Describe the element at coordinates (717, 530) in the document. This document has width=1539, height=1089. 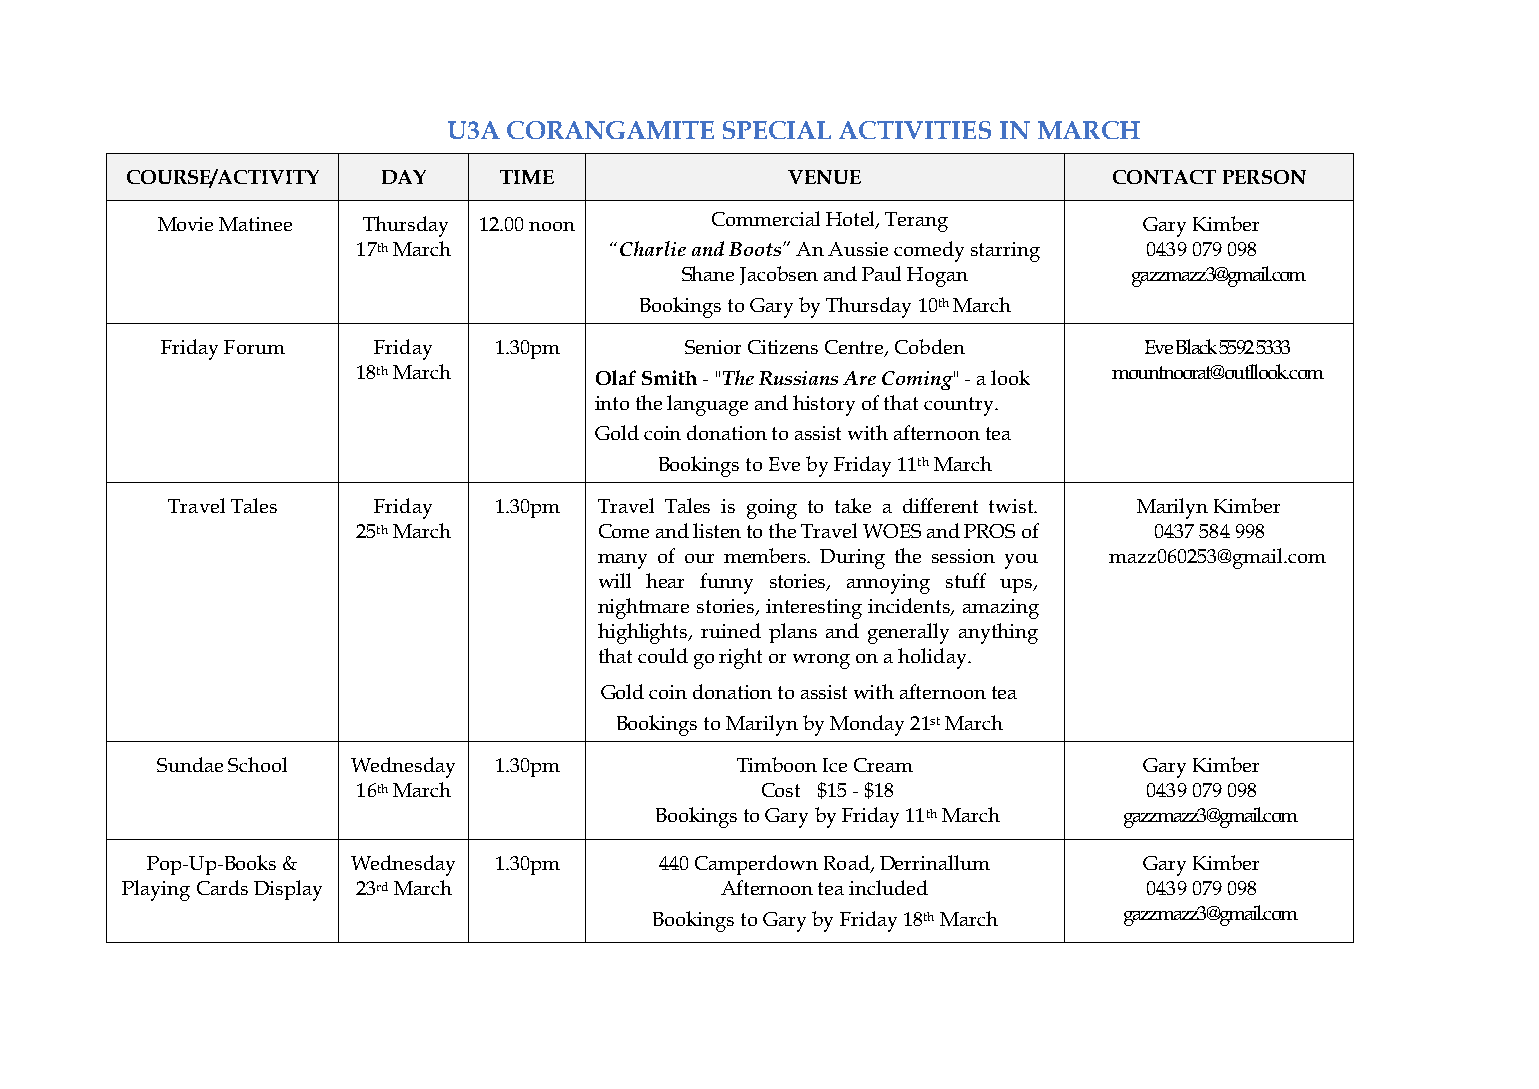
I see `listen` at that location.
